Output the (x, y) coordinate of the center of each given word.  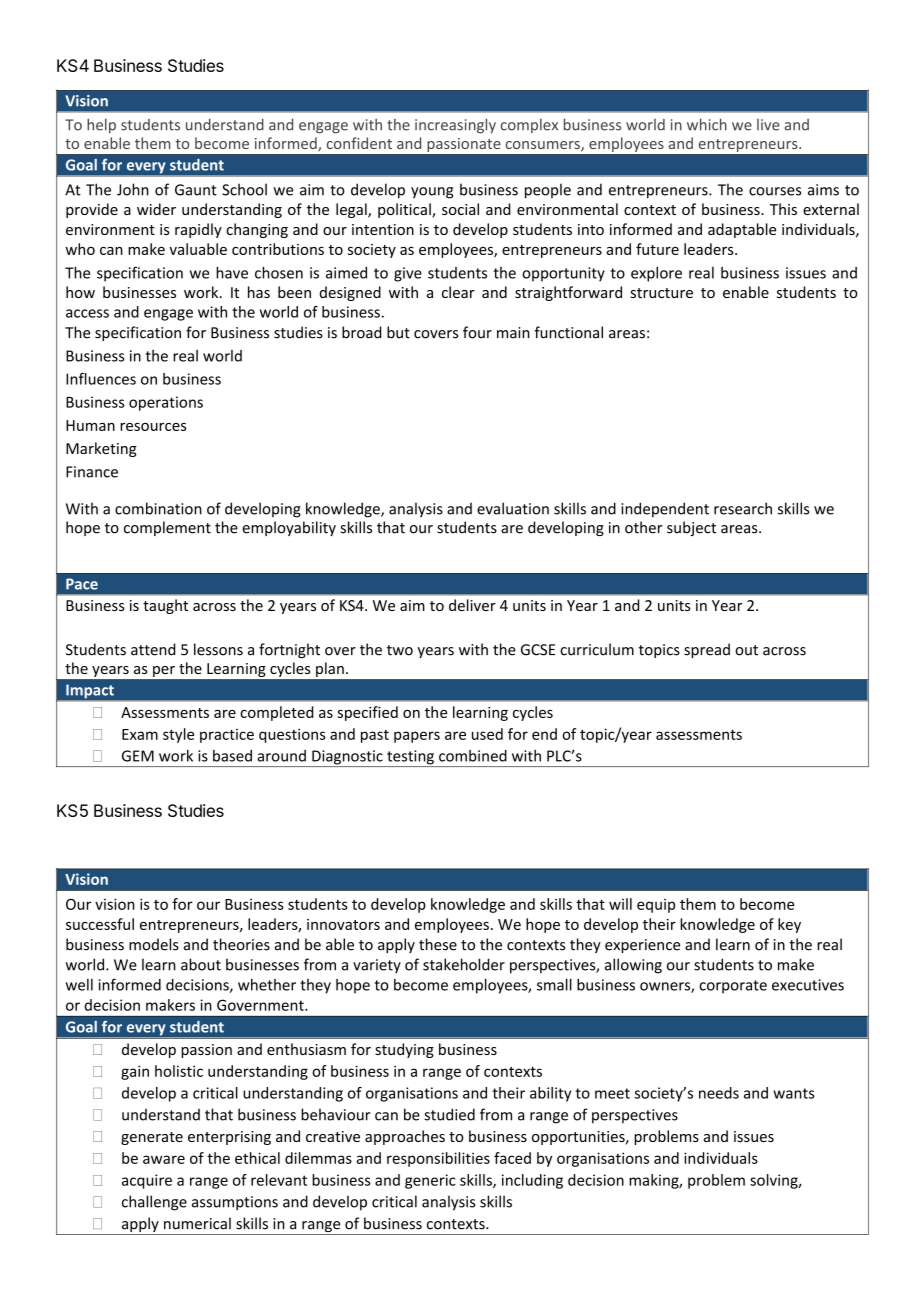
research (743, 508)
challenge (154, 1203)
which (707, 124)
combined (473, 756)
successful (100, 924)
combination (158, 508)
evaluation (513, 508)
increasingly (455, 126)
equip (656, 906)
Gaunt (196, 190)
